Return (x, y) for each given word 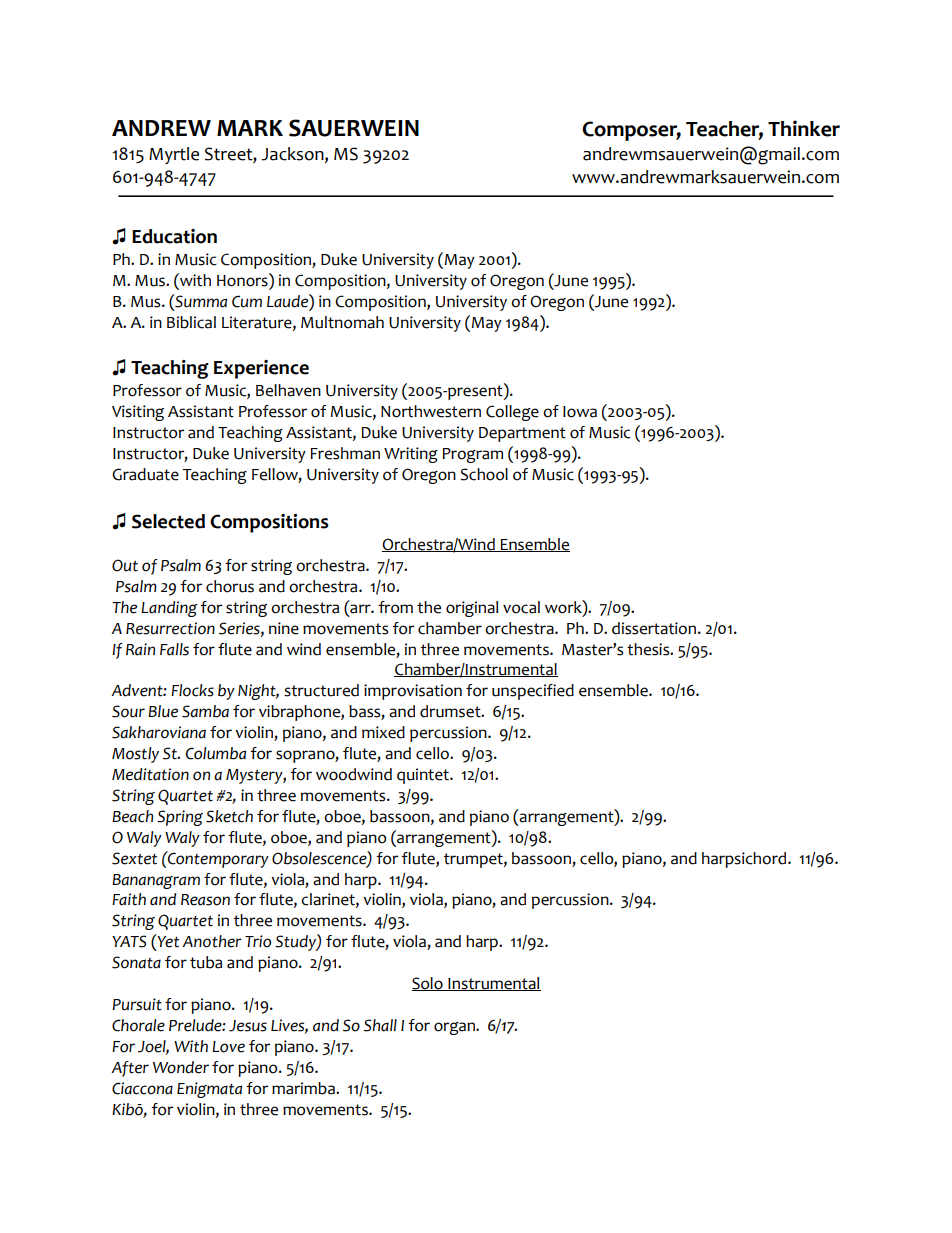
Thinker (804, 128)
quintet (424, 776)
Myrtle (174, 155)
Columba (216, 753)
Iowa (580, 412)
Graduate (145, 474)
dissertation (654, 628)
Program (473, 455)
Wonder (181, 1067)
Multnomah (342, 322)
